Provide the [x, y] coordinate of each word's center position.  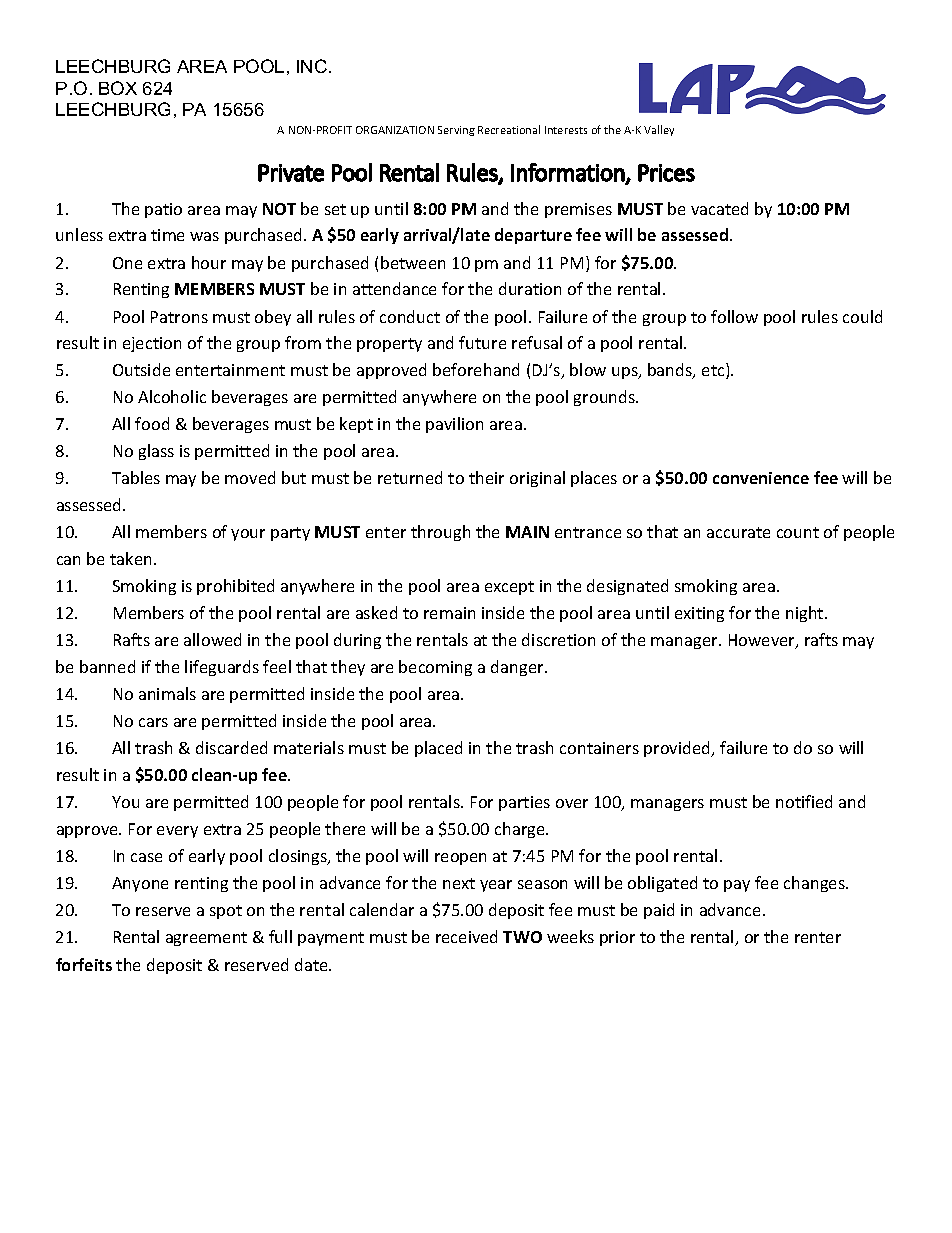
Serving [456, 131]
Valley [659, 130]
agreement [206, 939]
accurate [738, 532]
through [440, 533]
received [466, 936]
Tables [136, 477]
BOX [118, 88]
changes [815, 884]
